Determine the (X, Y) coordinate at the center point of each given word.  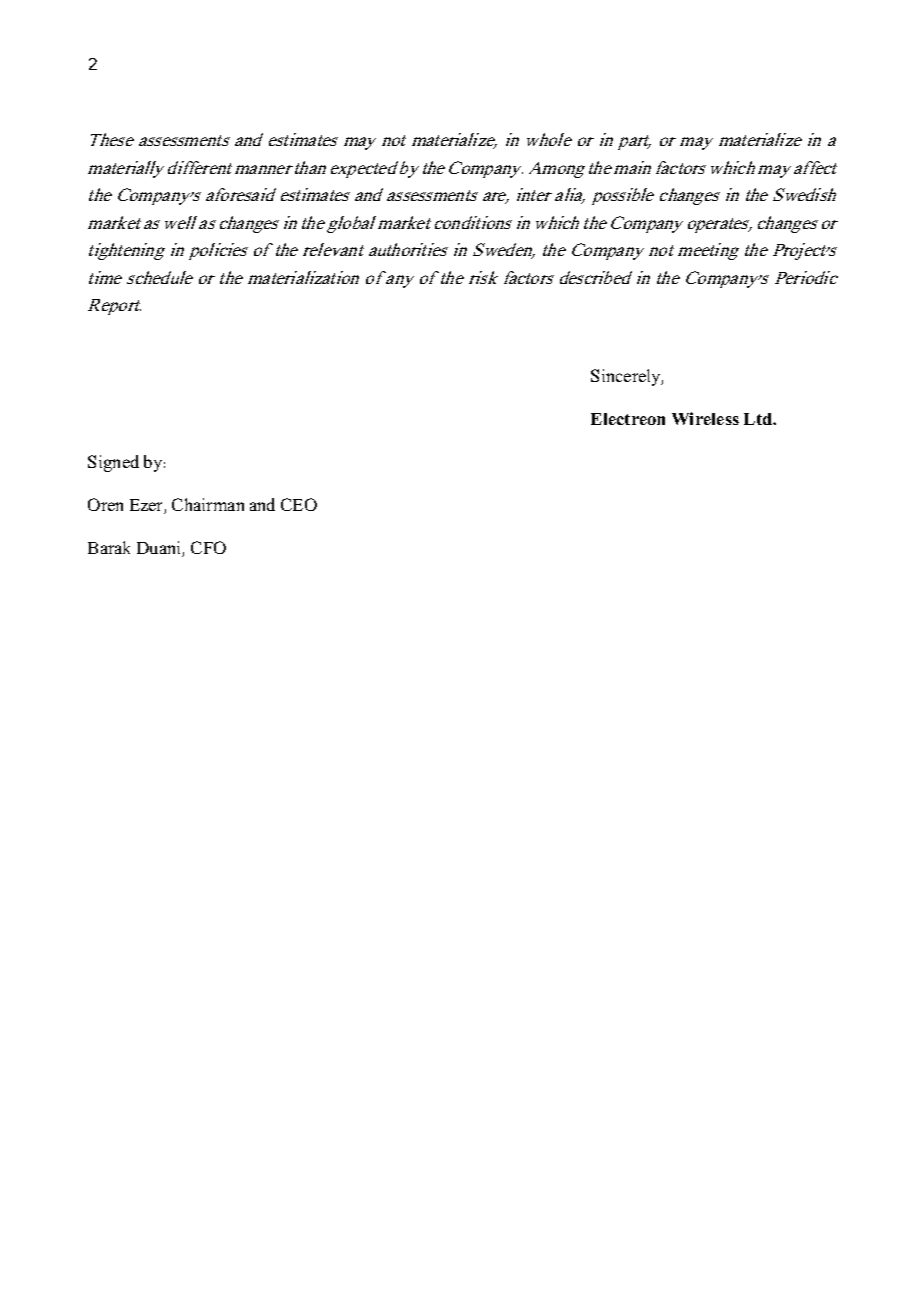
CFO (208, 547)
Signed (113, 463)
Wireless (705, 418)
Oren (105, 504)
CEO (299, 504)
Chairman (208, 504)
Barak (109, 547)
